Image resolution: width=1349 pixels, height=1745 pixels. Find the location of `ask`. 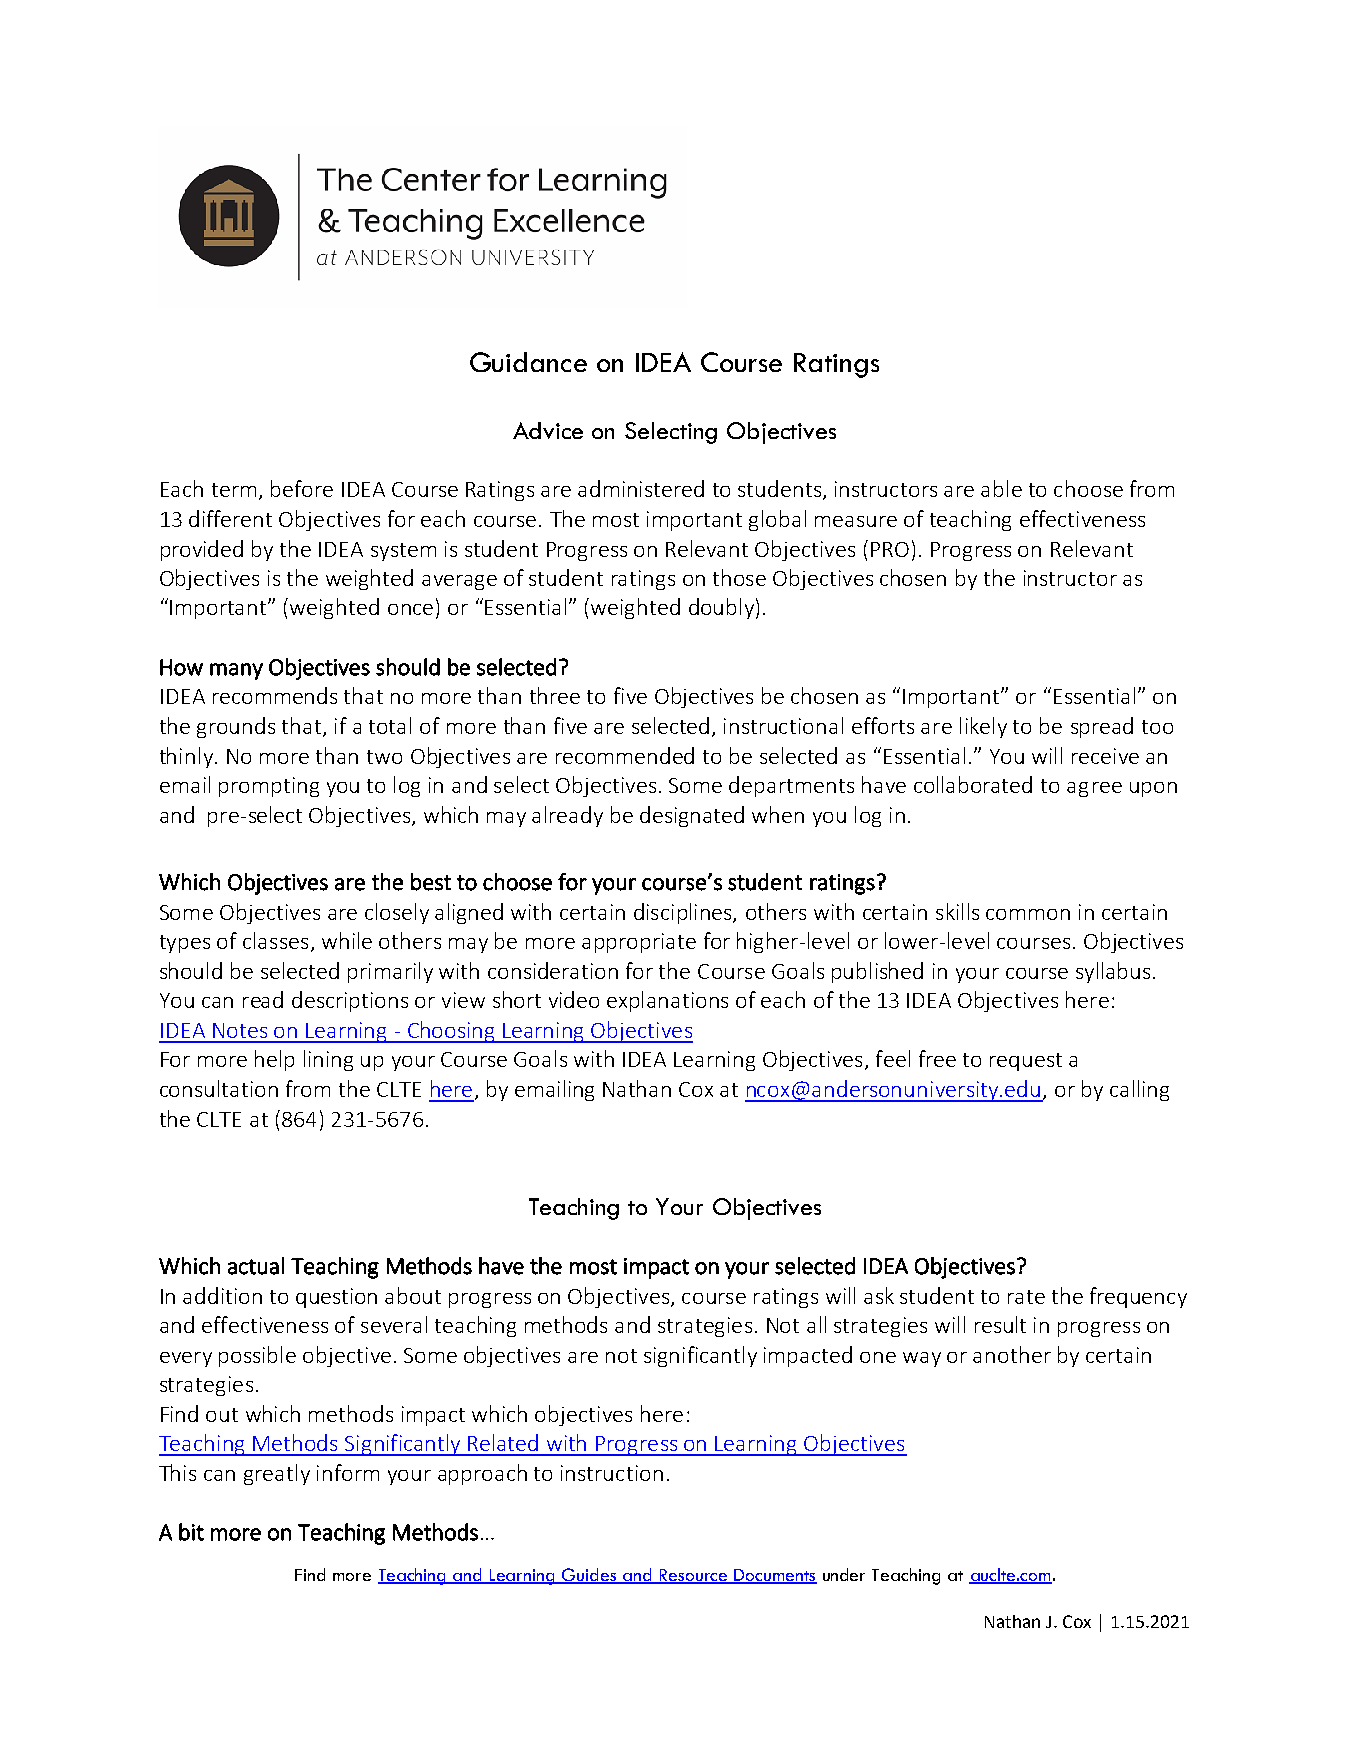

ask is located at coordinates (879, 1295).
